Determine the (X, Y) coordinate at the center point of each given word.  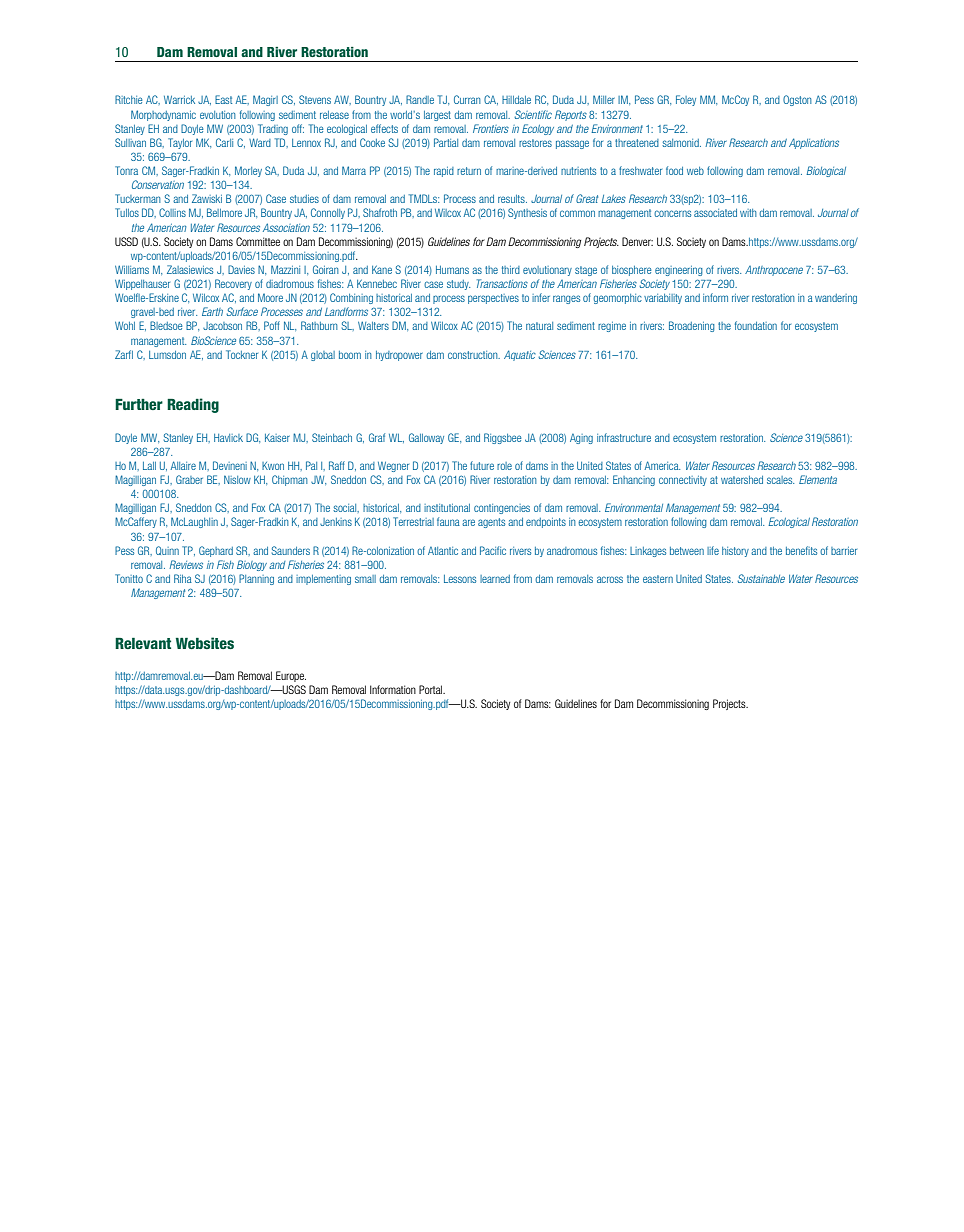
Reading (193, 405)
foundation (756, 325)
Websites (205, 643)
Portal (432, 689)
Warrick (179, 100)
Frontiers (491, 128)
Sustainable (761, 578)
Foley (686, 100)
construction (474, 355)
